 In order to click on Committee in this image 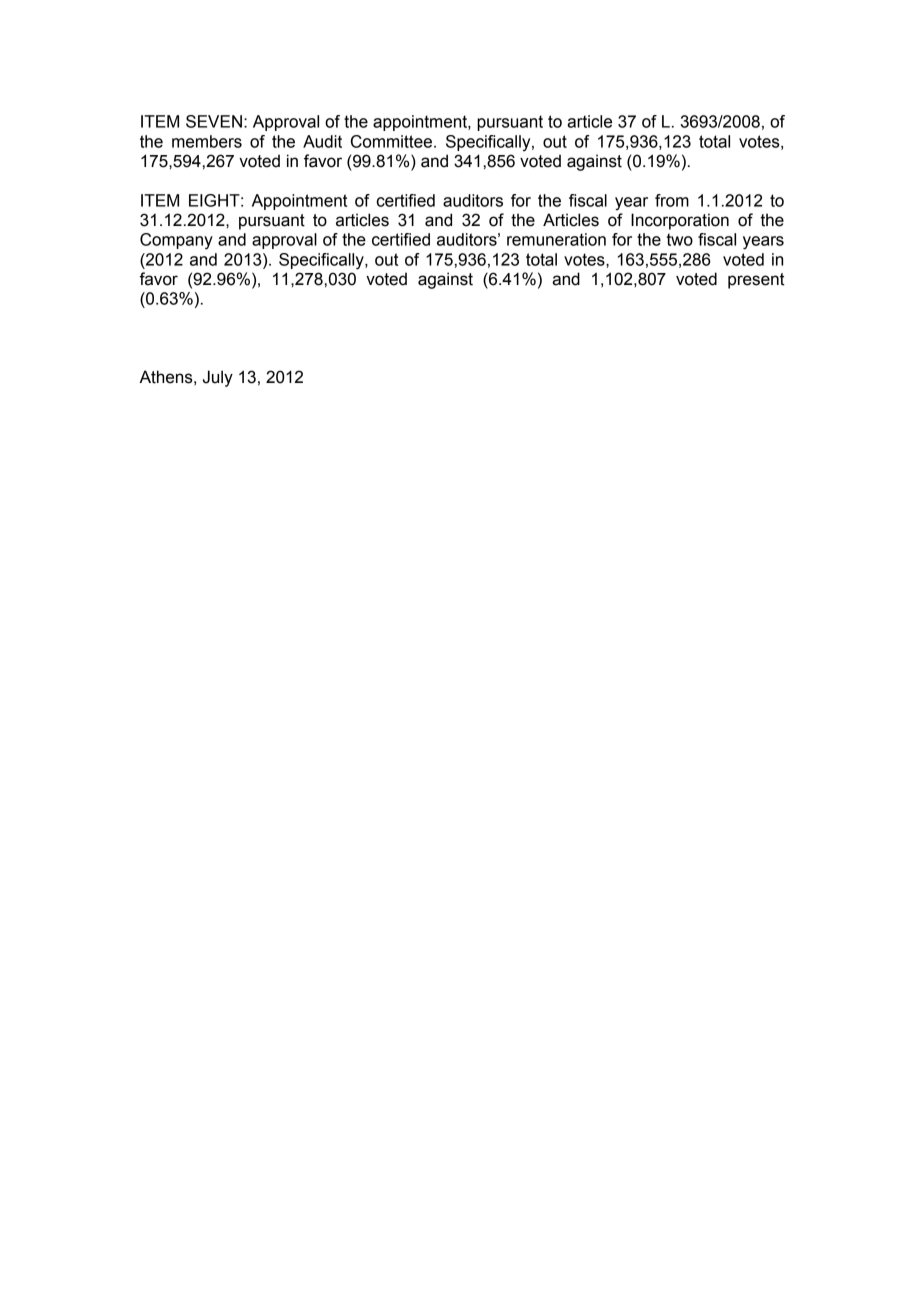, I will do `click(391, 141)`.
